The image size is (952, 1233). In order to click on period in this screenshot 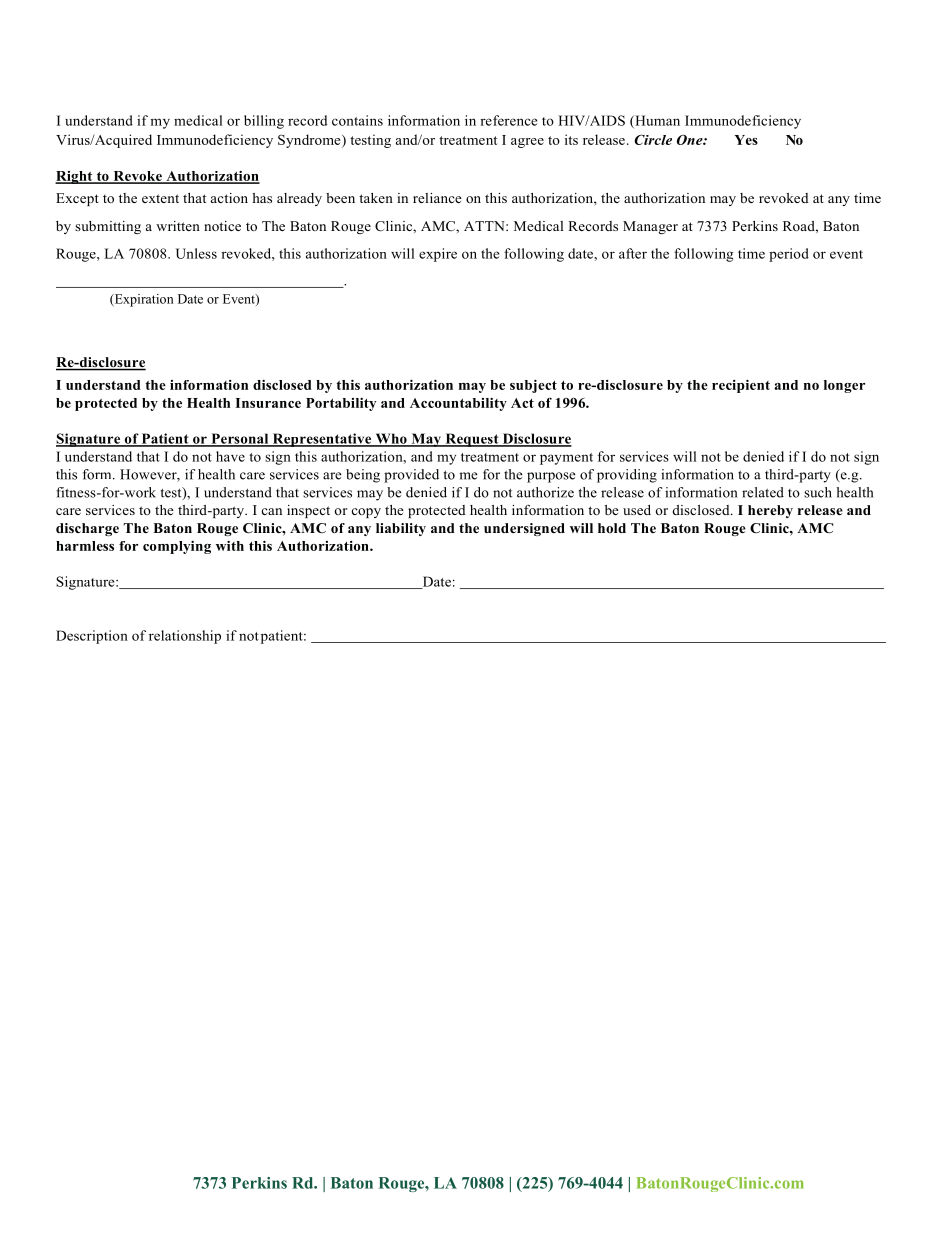, I will do `click(789, 255)`.
